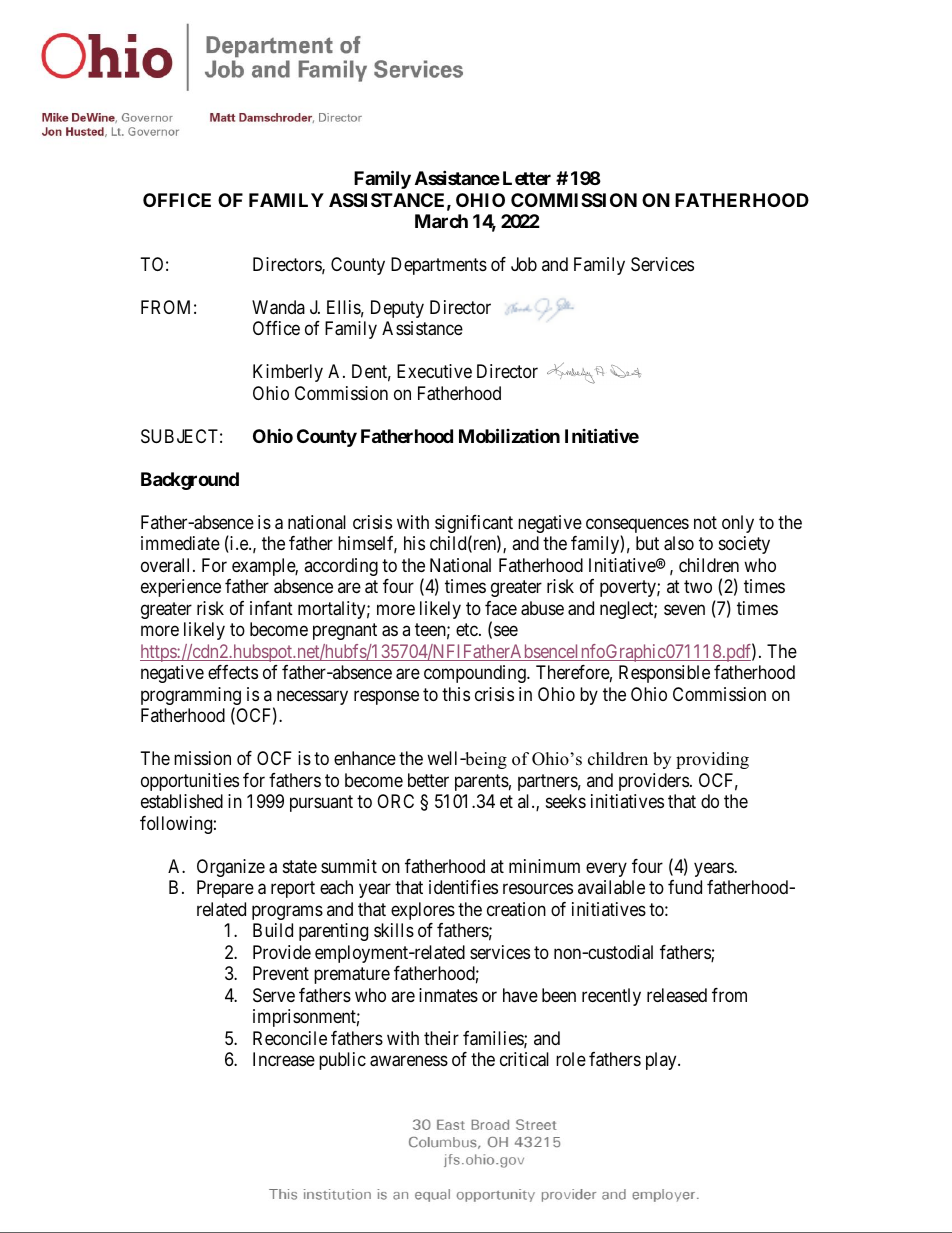  I want to click on Executive, so click(434, 371).
